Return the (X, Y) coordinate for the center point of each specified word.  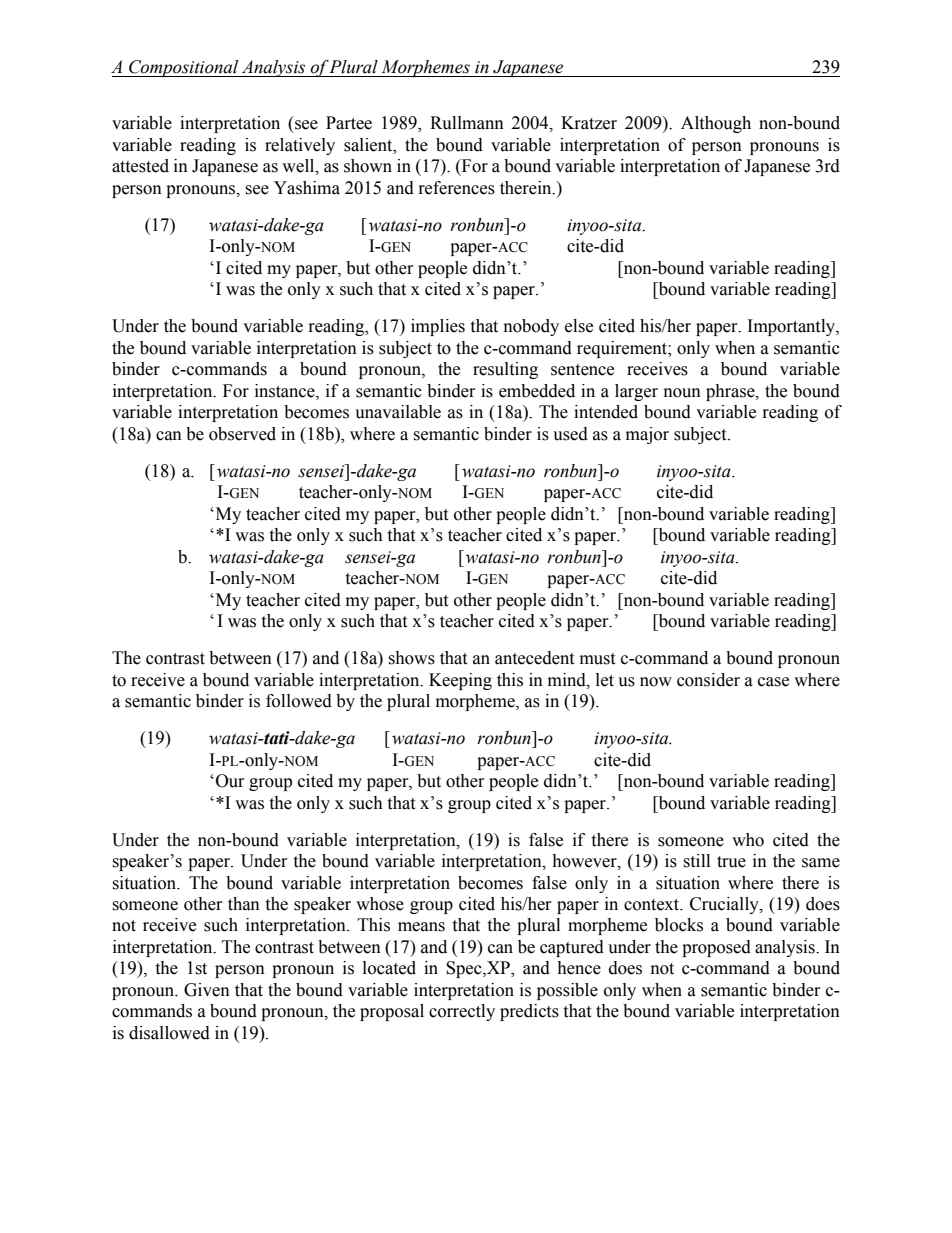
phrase (731, 392)
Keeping (460, 681)
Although (716, 124)
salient (369, 145)
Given (207, 990)
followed (299, 701)
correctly (462, 1012)
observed (242, 434)
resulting (505, 370)
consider (708, 680)
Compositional (184, 68)
